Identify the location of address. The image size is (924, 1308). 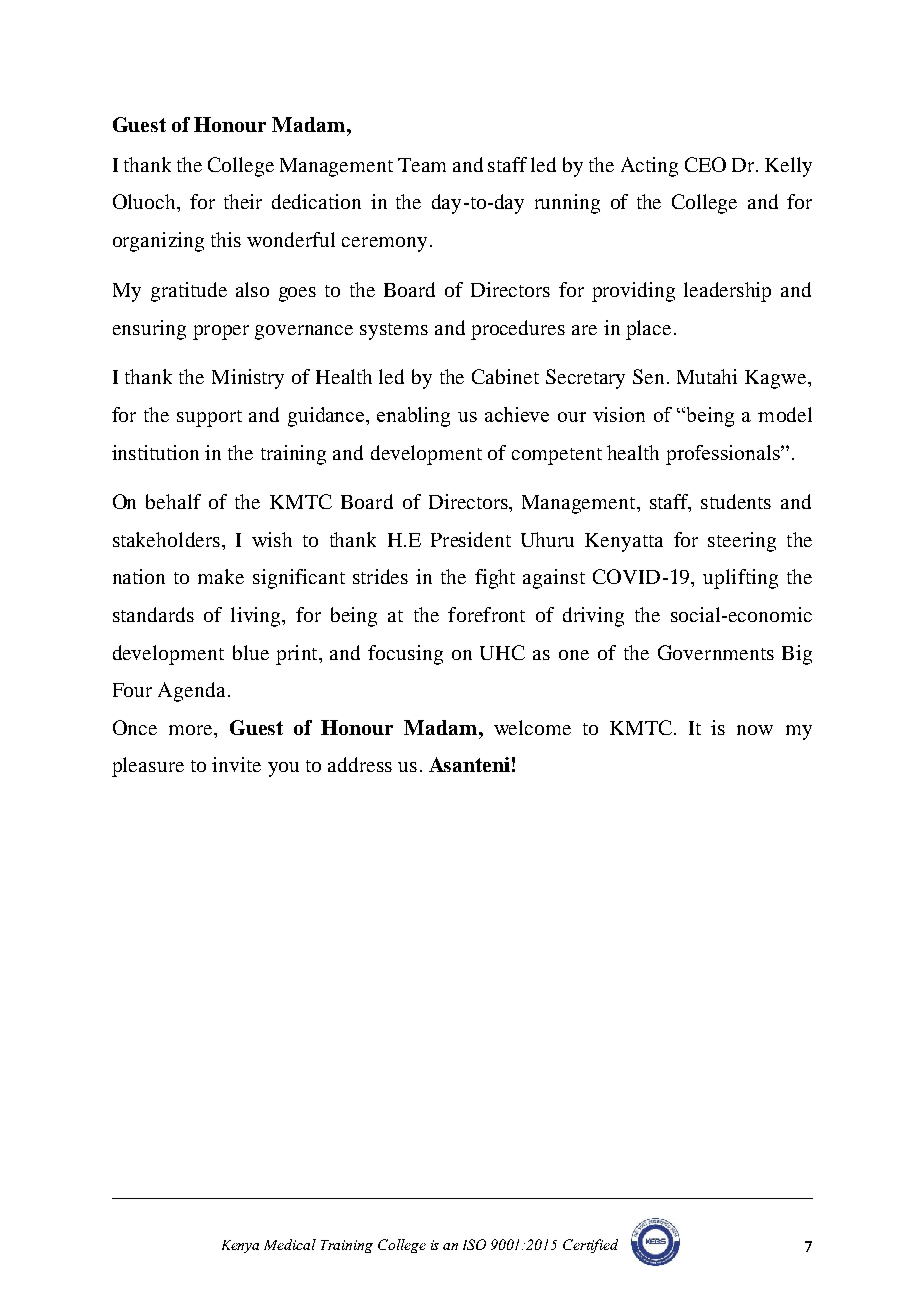
(360, 764).
